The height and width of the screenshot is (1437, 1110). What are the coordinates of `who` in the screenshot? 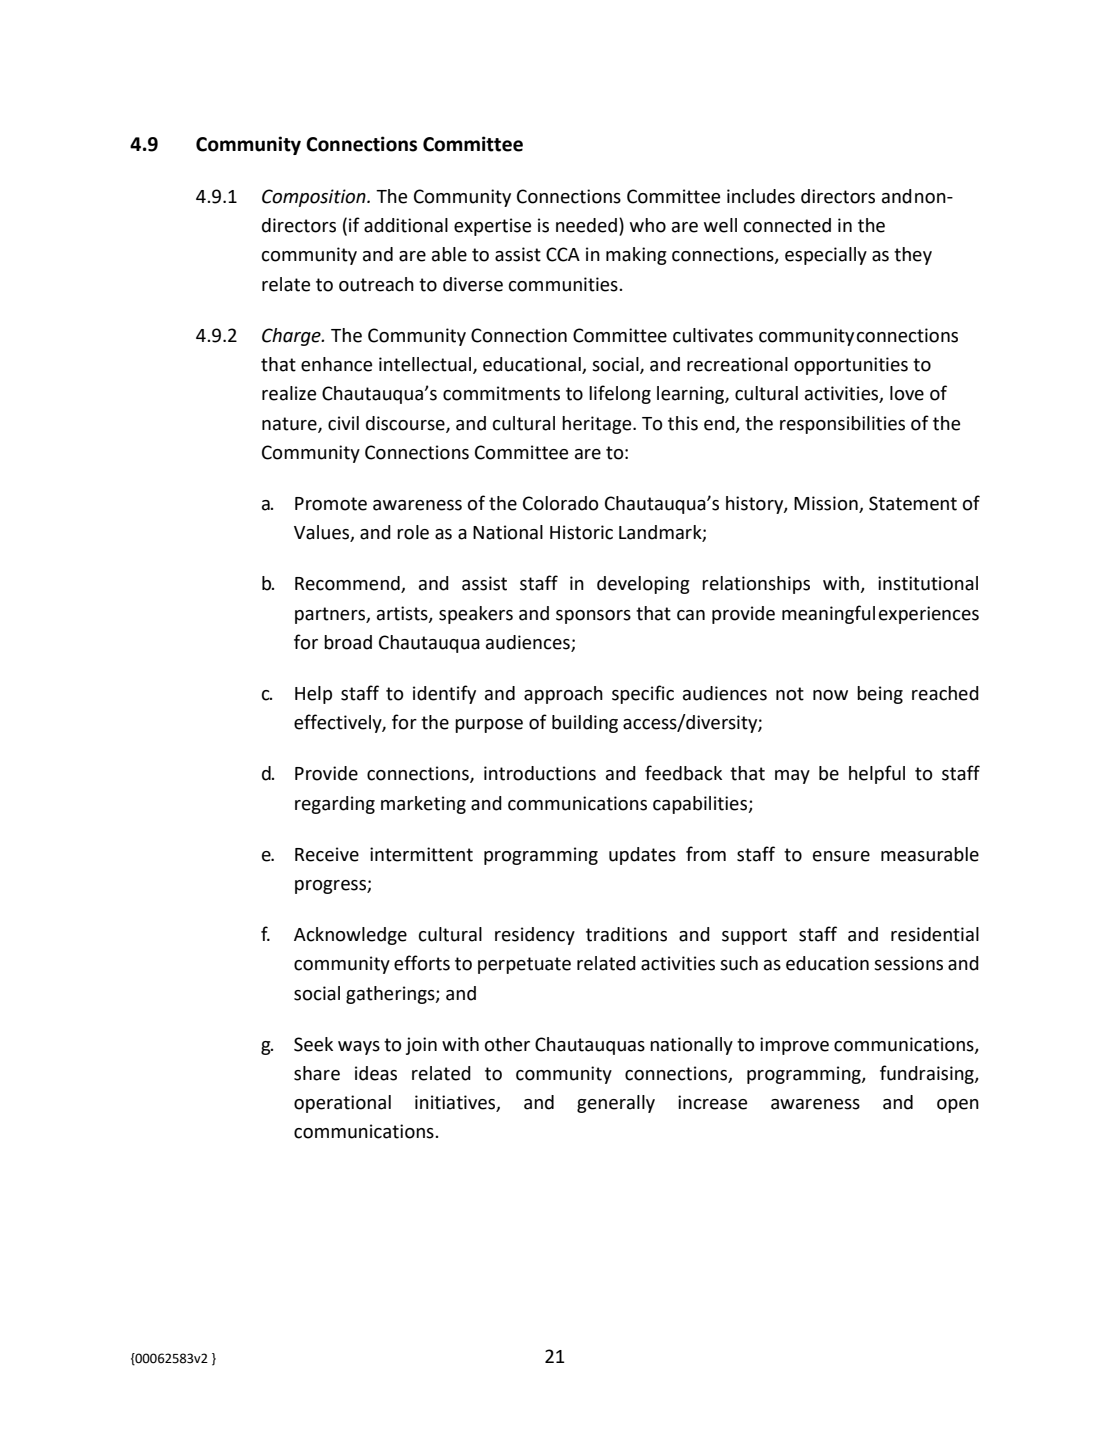 It's located at (648, 225).
